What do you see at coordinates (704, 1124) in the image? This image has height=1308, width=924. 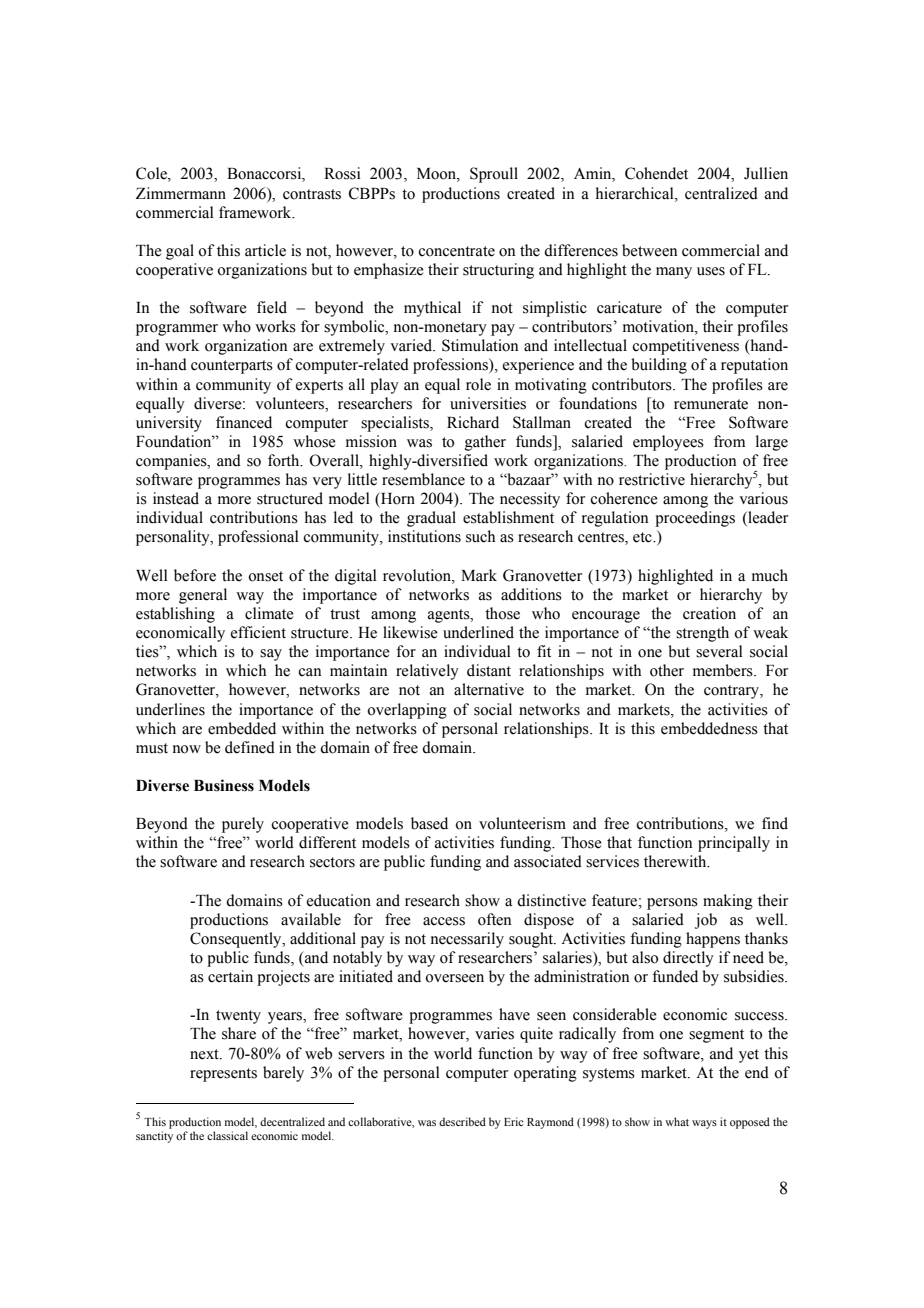 I see `ways` at bounding box center [704, 1124].
